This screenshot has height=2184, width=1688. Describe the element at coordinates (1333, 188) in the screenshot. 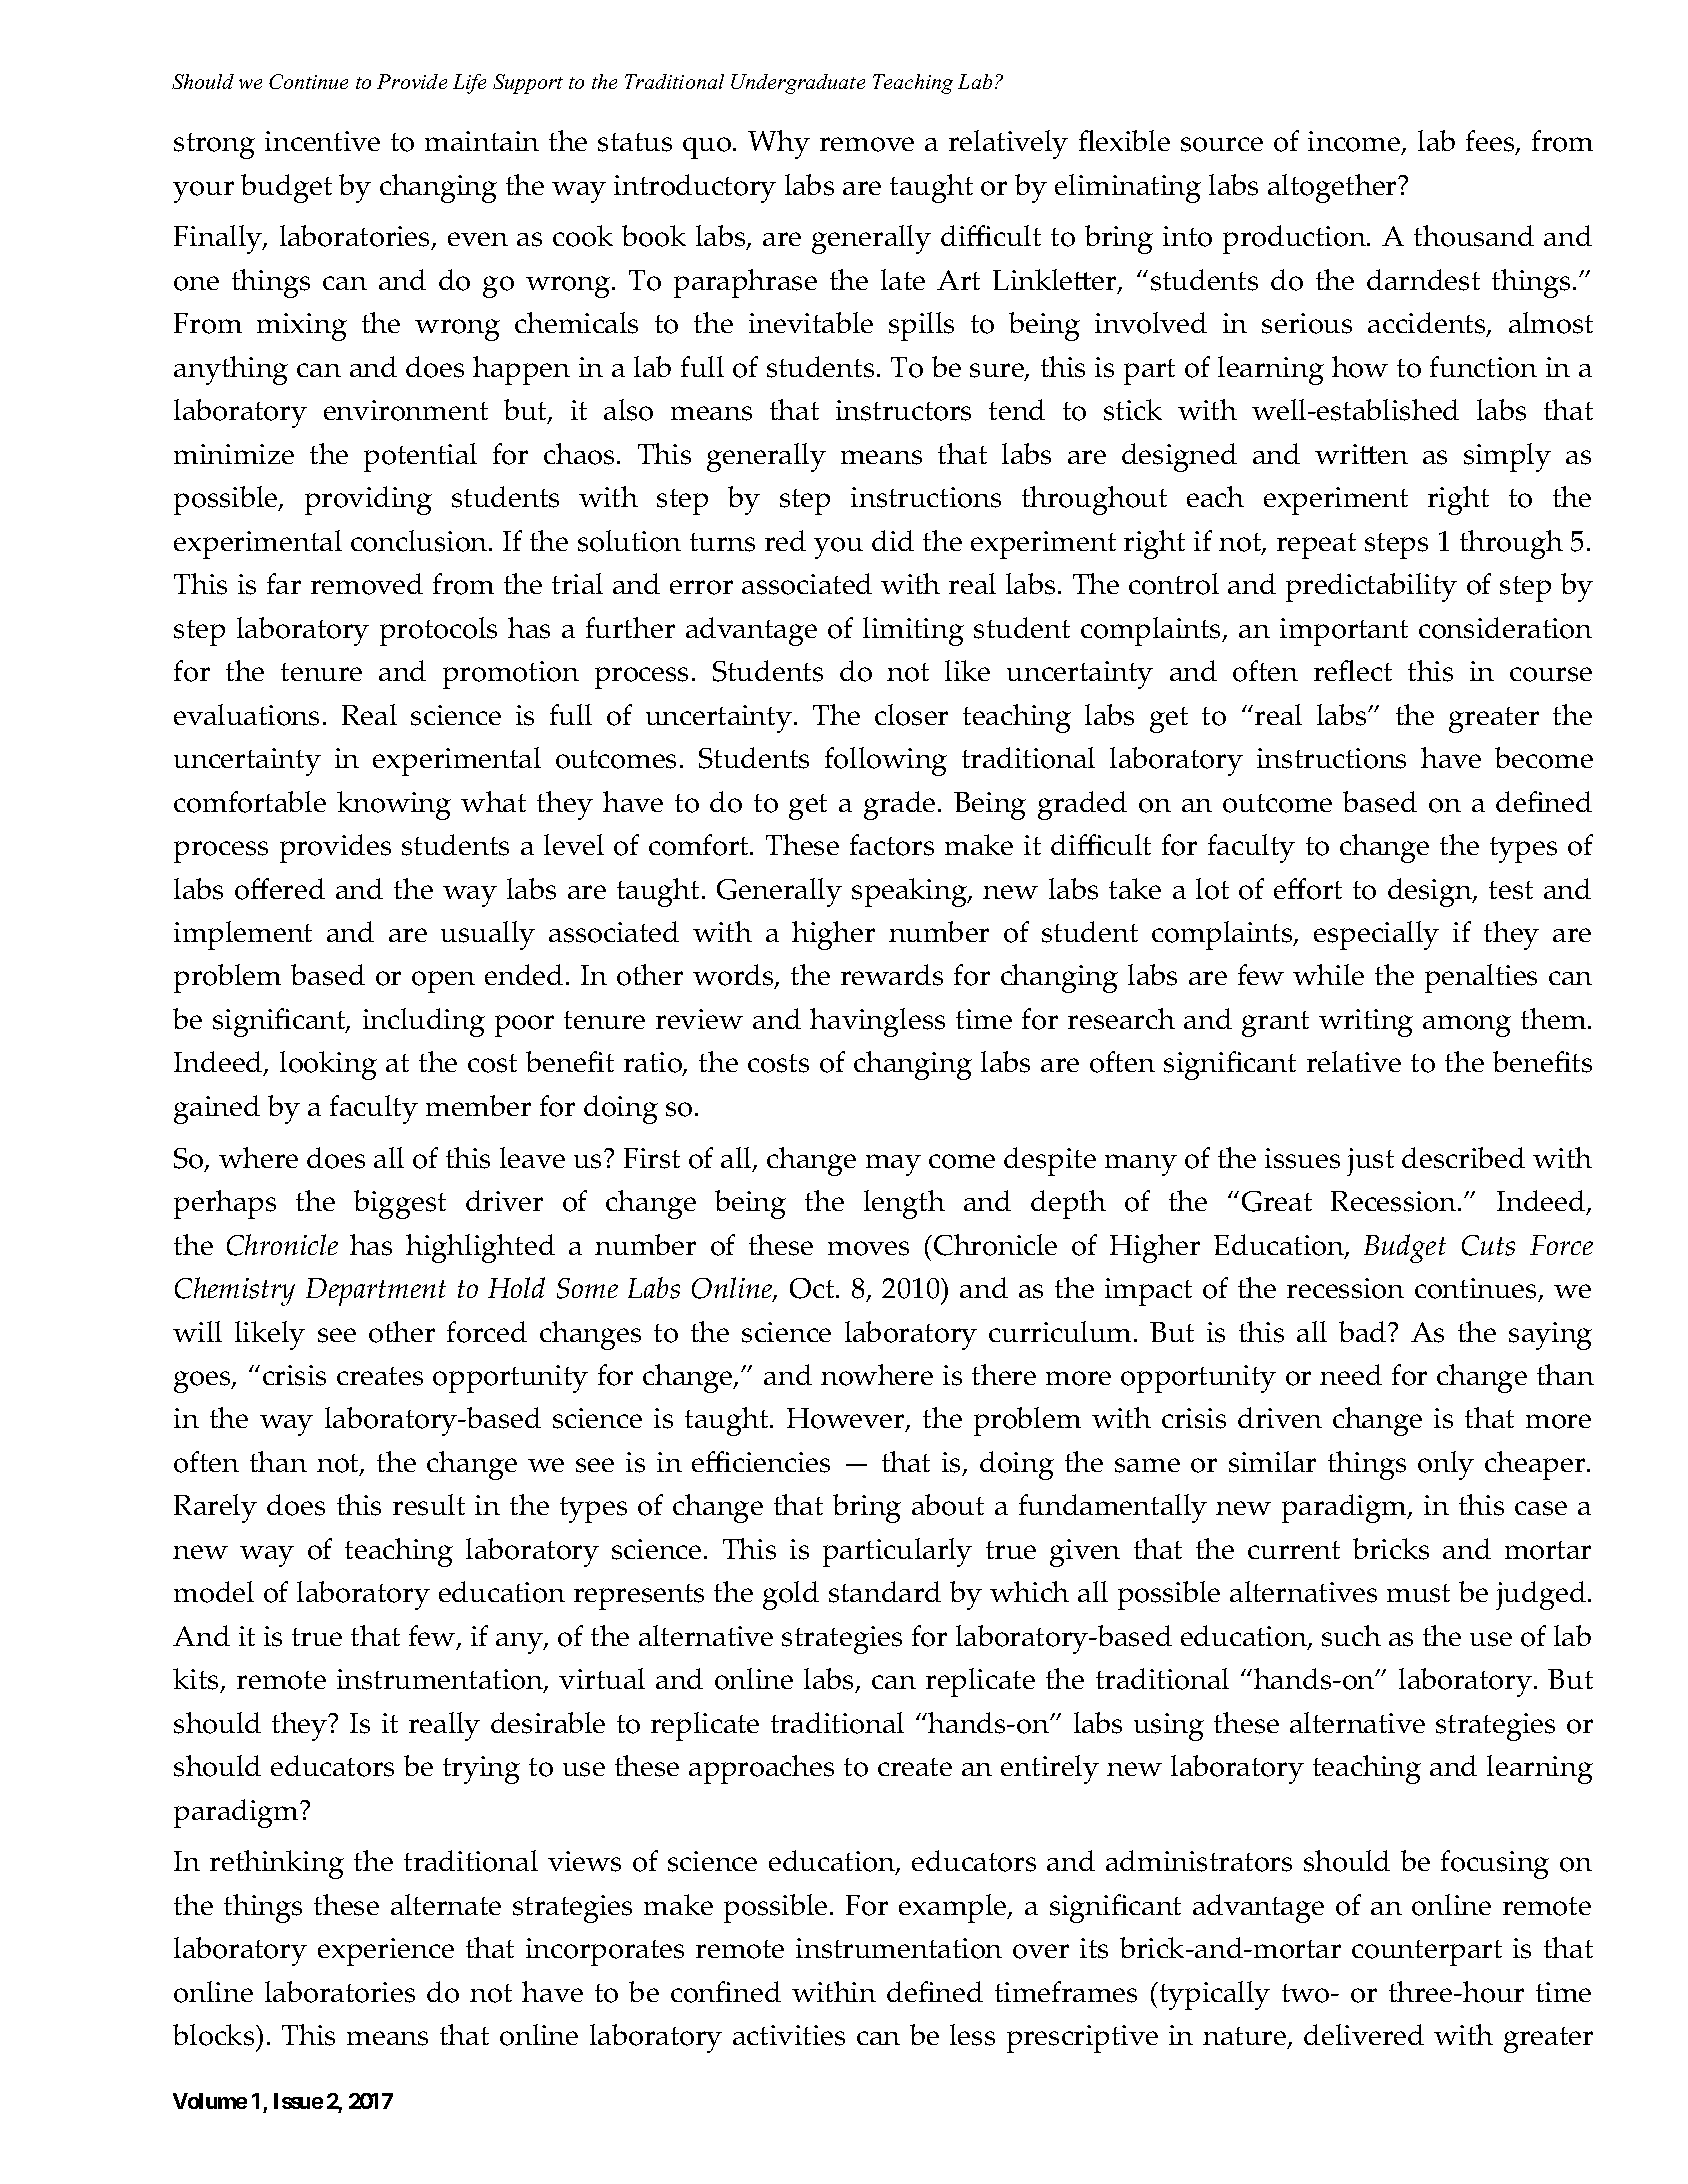

I see `altogether` at that location.
